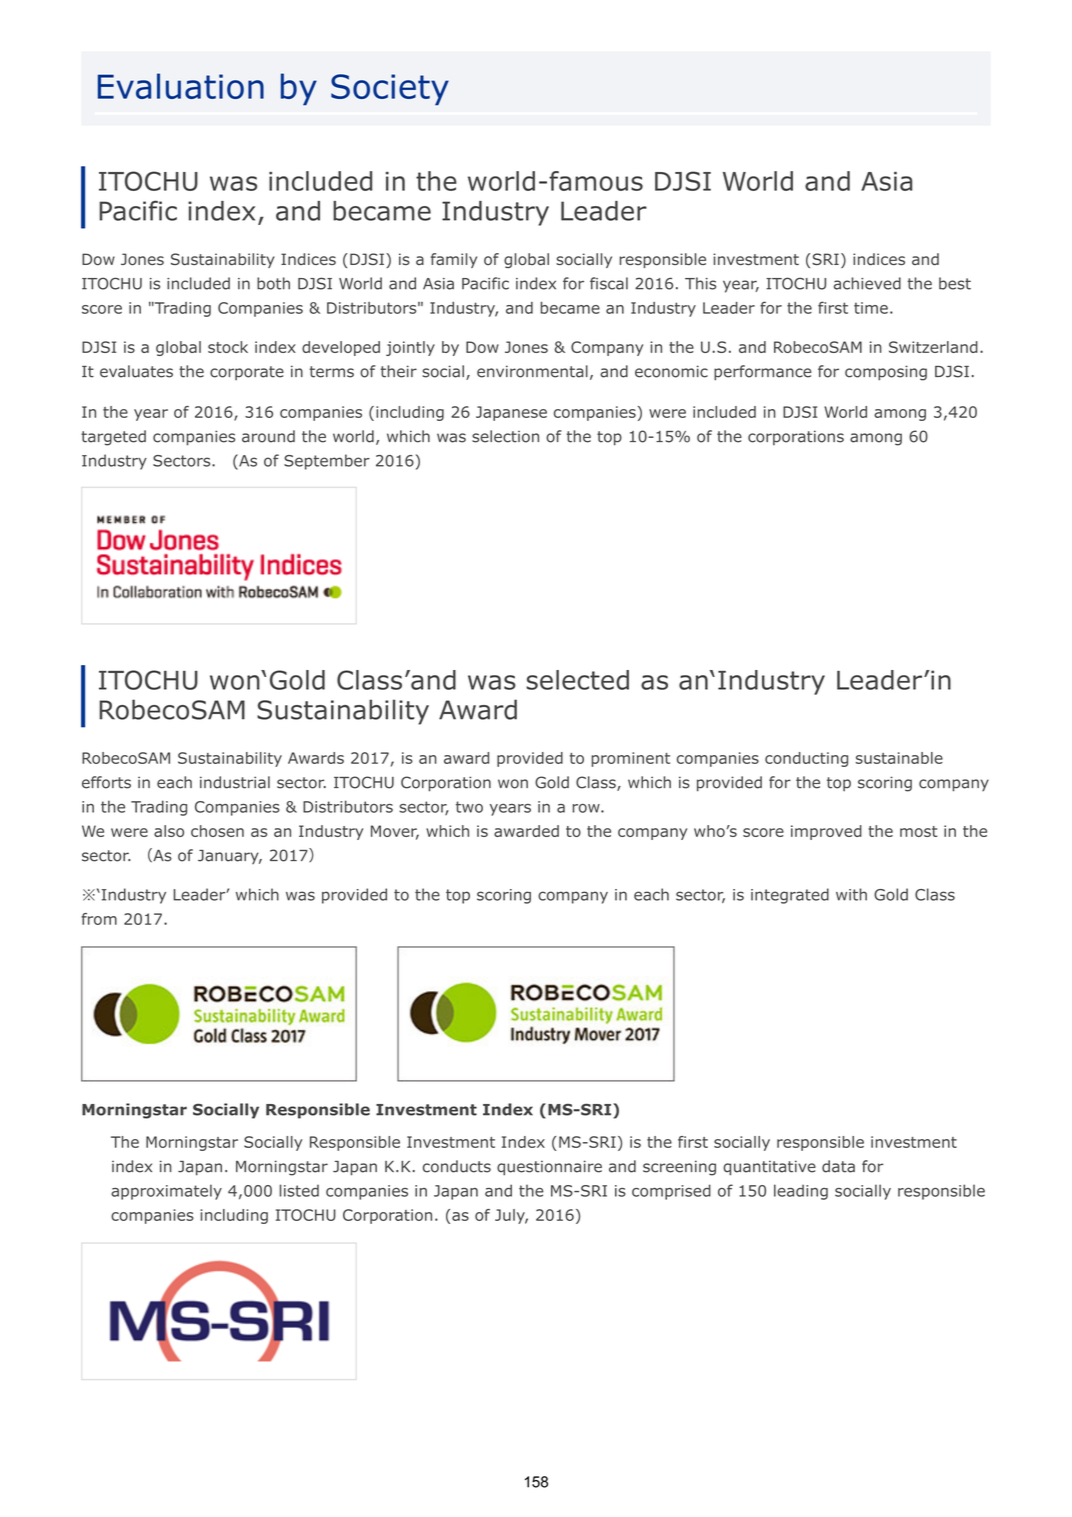 Image resolution: width=1072 pixels, height=1517 pixels. I want to click on data, so click(838, 1166).
